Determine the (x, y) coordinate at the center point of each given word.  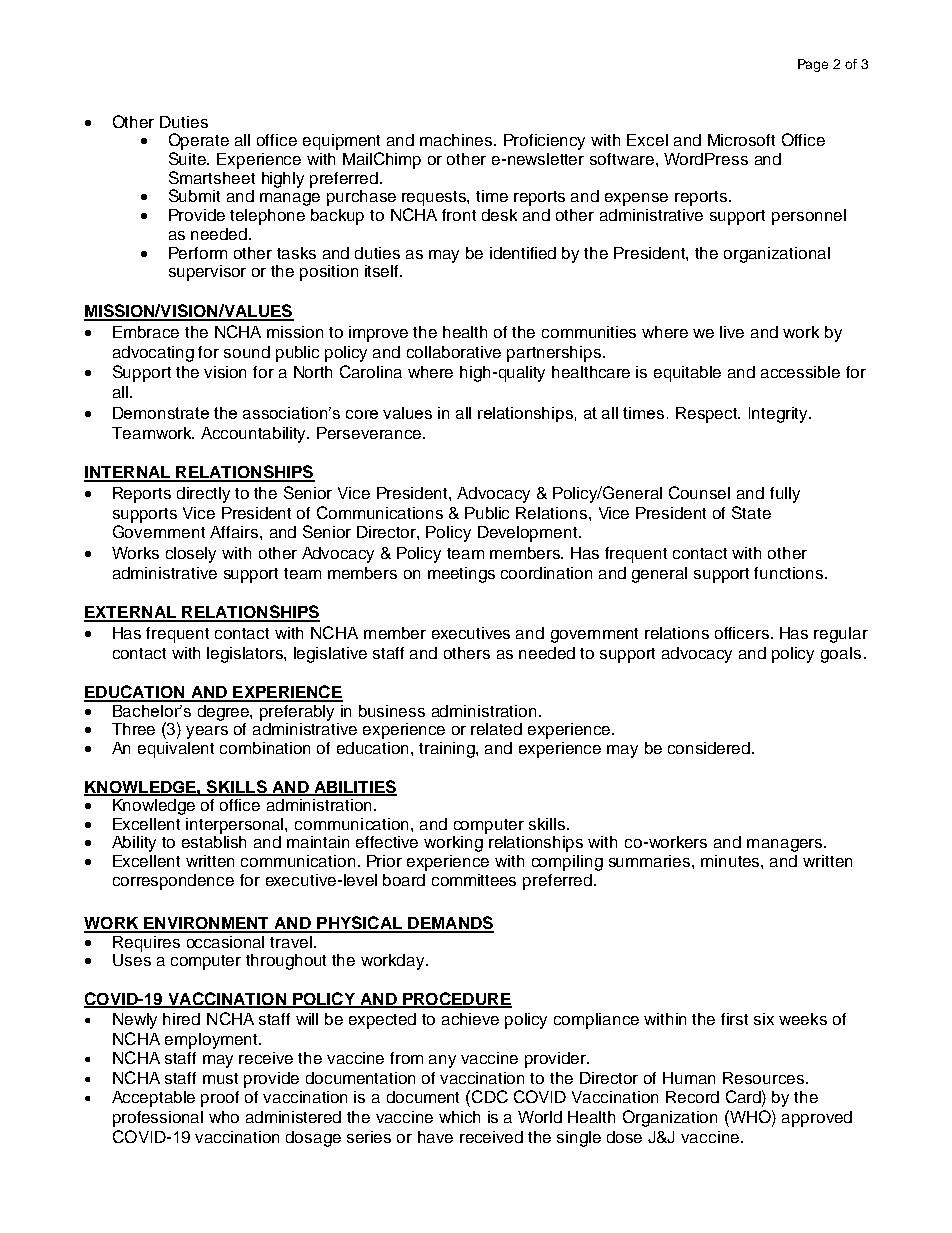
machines (457, 140)
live (732, 332)
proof (220, 1099)
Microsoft (741, 140)
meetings (461, 575)
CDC (490, 1096)
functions (790, 573)
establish (214, 842)
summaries (651, 861)
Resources (763, 1078)
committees (474, 880)
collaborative (454, 352)
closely (191, 555)
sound (247, 352)
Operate (199, 141)
